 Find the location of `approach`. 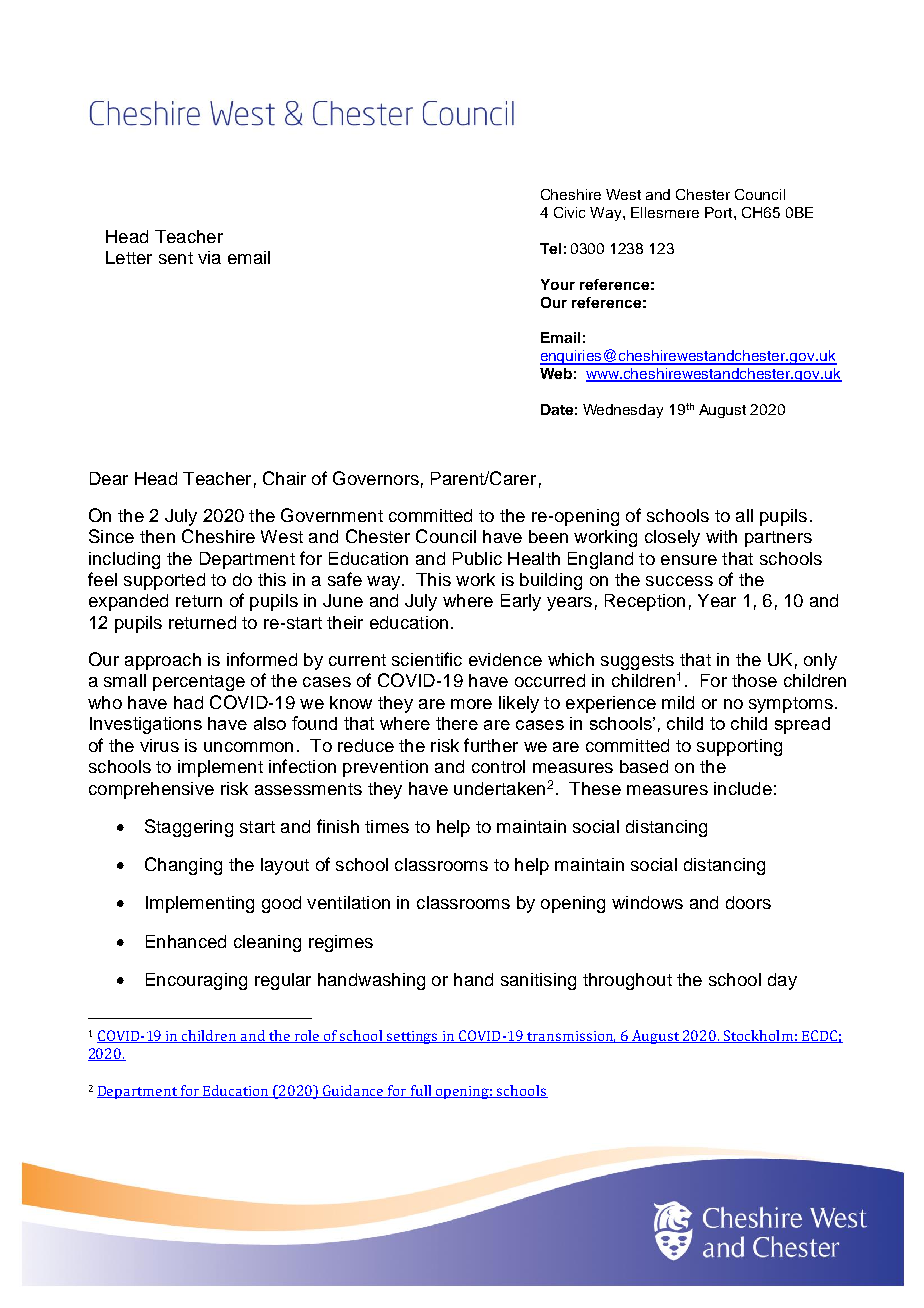

approach is located at coordinates (163, 661).
